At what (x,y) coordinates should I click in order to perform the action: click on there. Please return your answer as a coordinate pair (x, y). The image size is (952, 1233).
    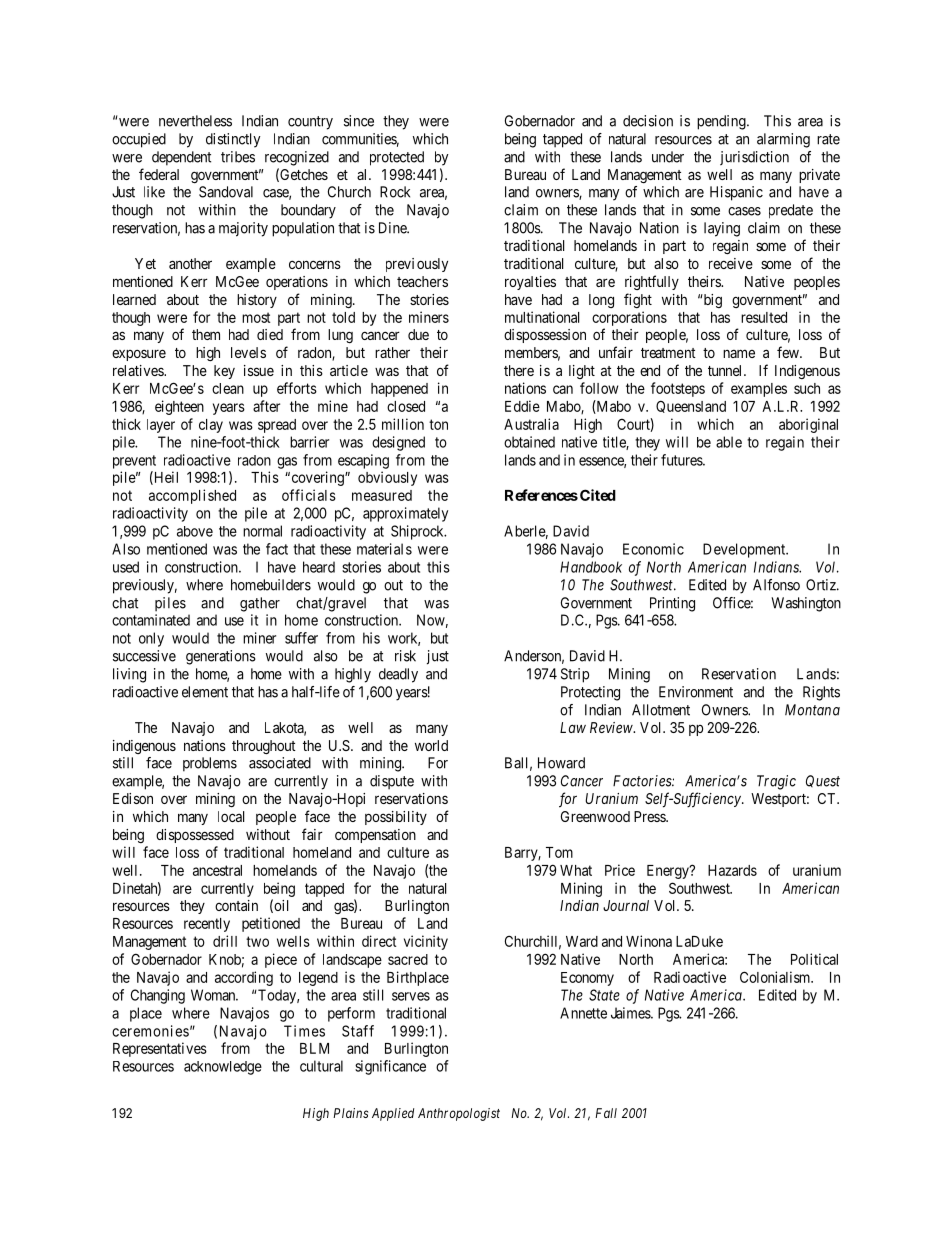
    Looking at the image, I should click on (519, 370).
